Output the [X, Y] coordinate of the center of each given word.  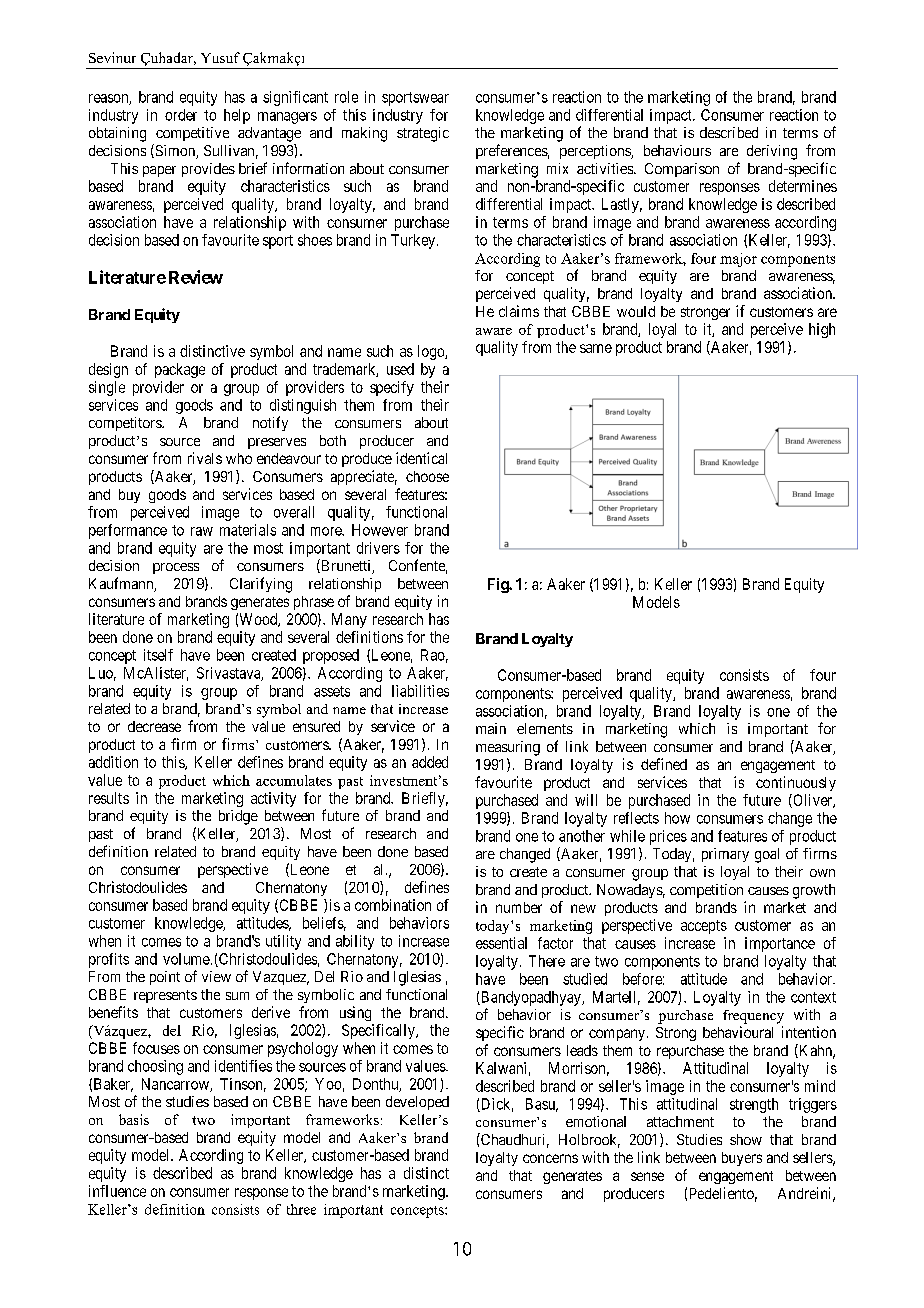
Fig [499, 585]
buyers [742, 1159]
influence [117, 1191]
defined [664, 764]
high [822, 330]
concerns [550, 1158]
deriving [772, 152]
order [181, 115]
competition [706, 891]
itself [158, 655]
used [400, 369]
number [519, 907]
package [180, 370]
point [165, 978]
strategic [423, 134]
